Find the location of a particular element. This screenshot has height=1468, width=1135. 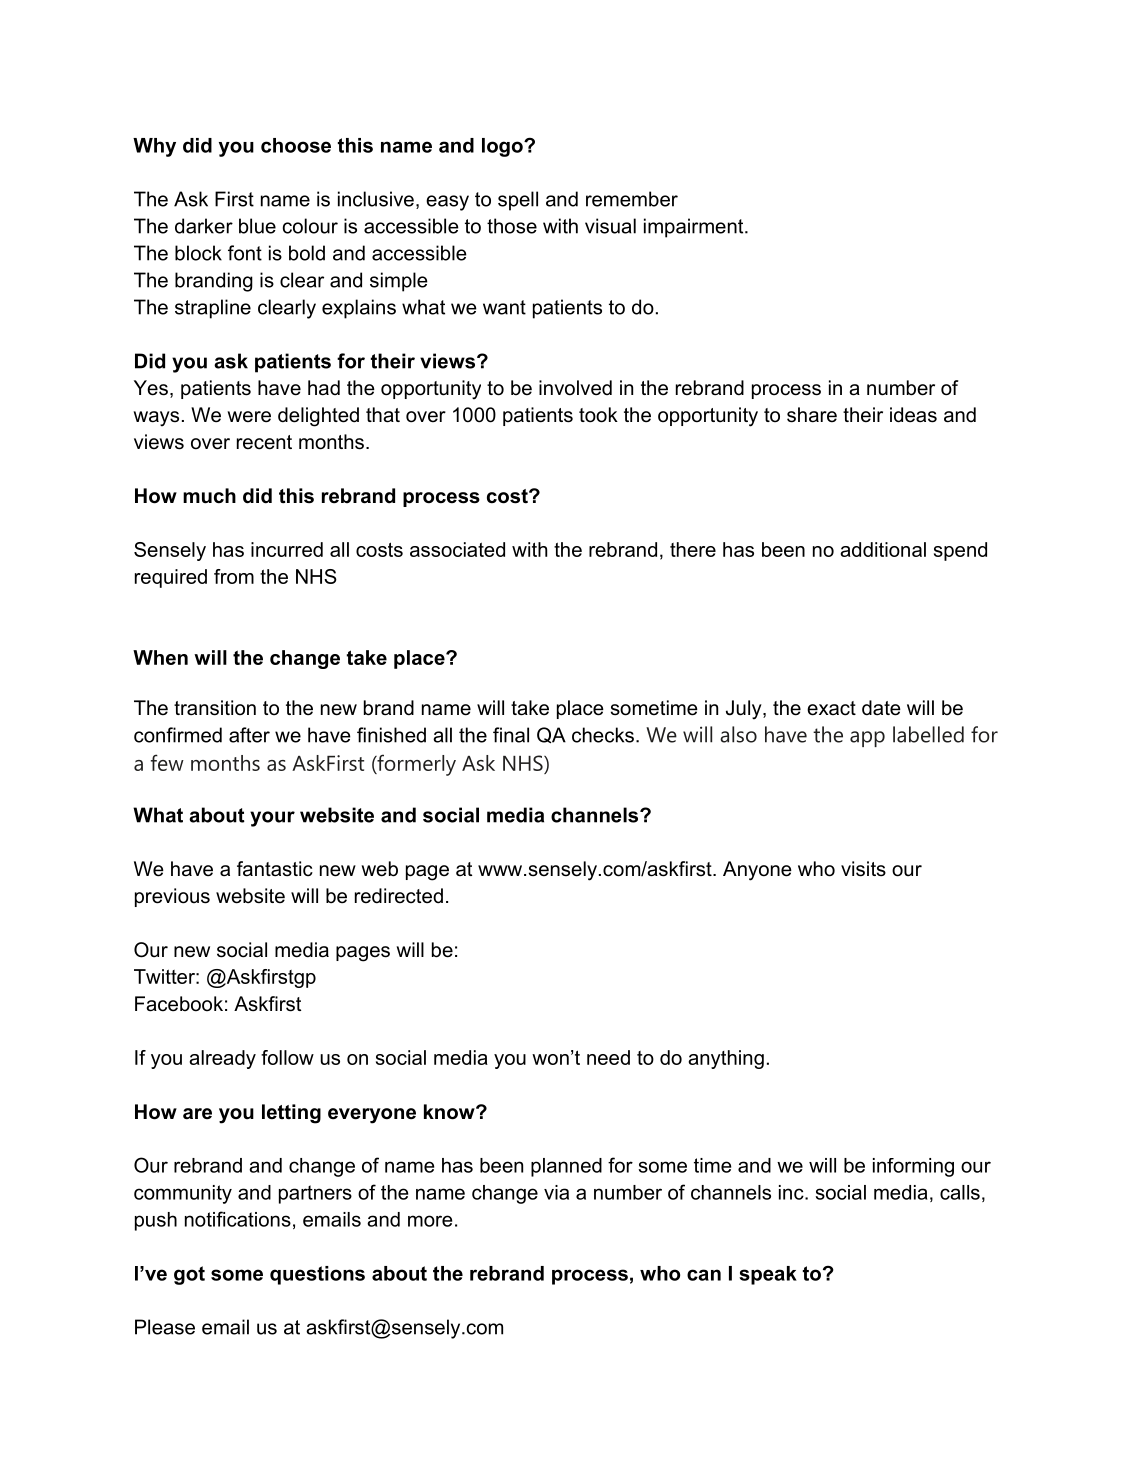

blue is located at coordinates (257, 226).
